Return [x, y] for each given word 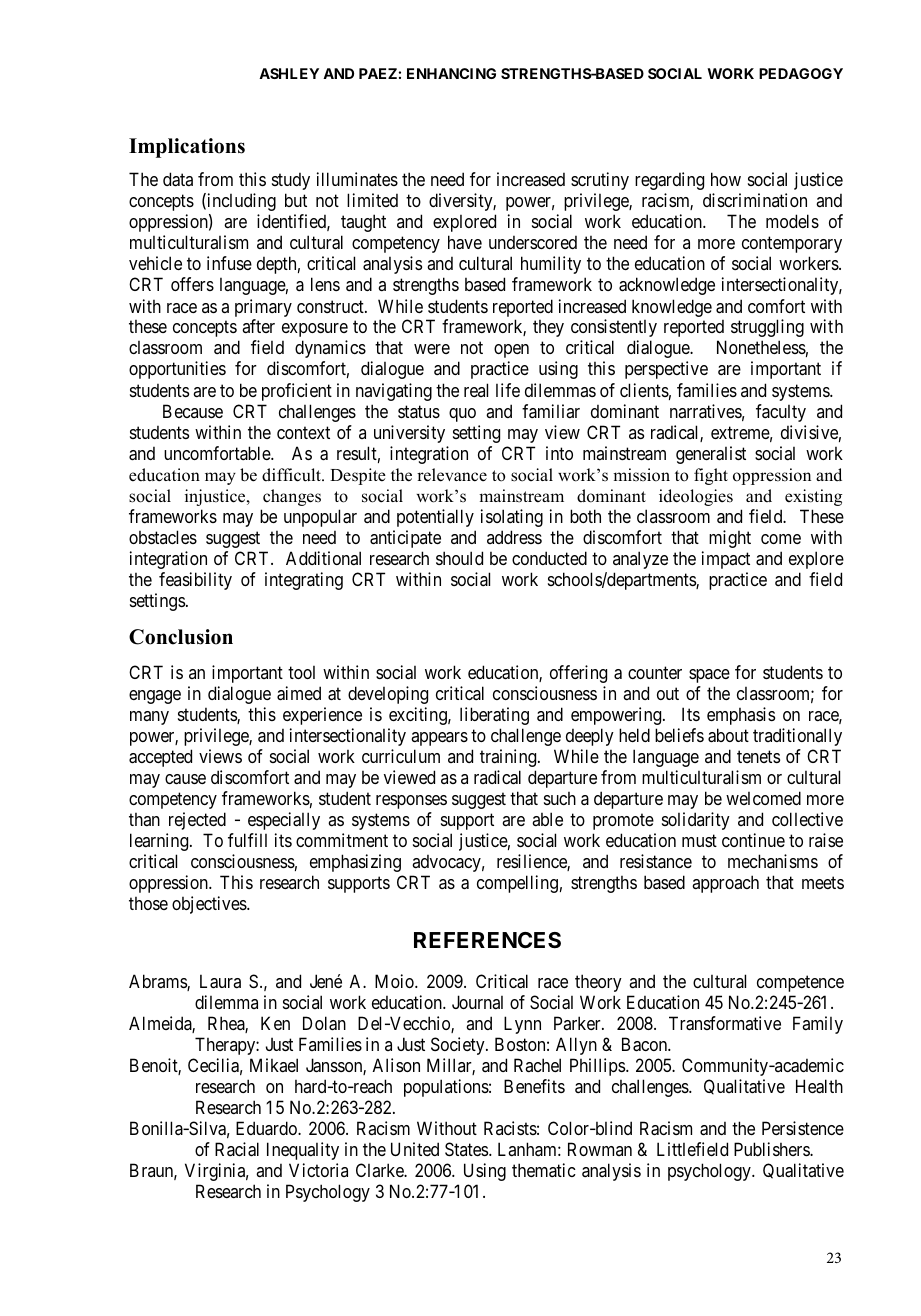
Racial [237, 1149]
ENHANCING [451, 73]
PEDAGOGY [801, 73]
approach [725, 884]
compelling [517, 884]
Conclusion [181, 637]
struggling [767, 328]
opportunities [177, 370]
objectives [210, 905]
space [709, 676]
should [459, 558]
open [511, 351]
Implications [187, 148]
